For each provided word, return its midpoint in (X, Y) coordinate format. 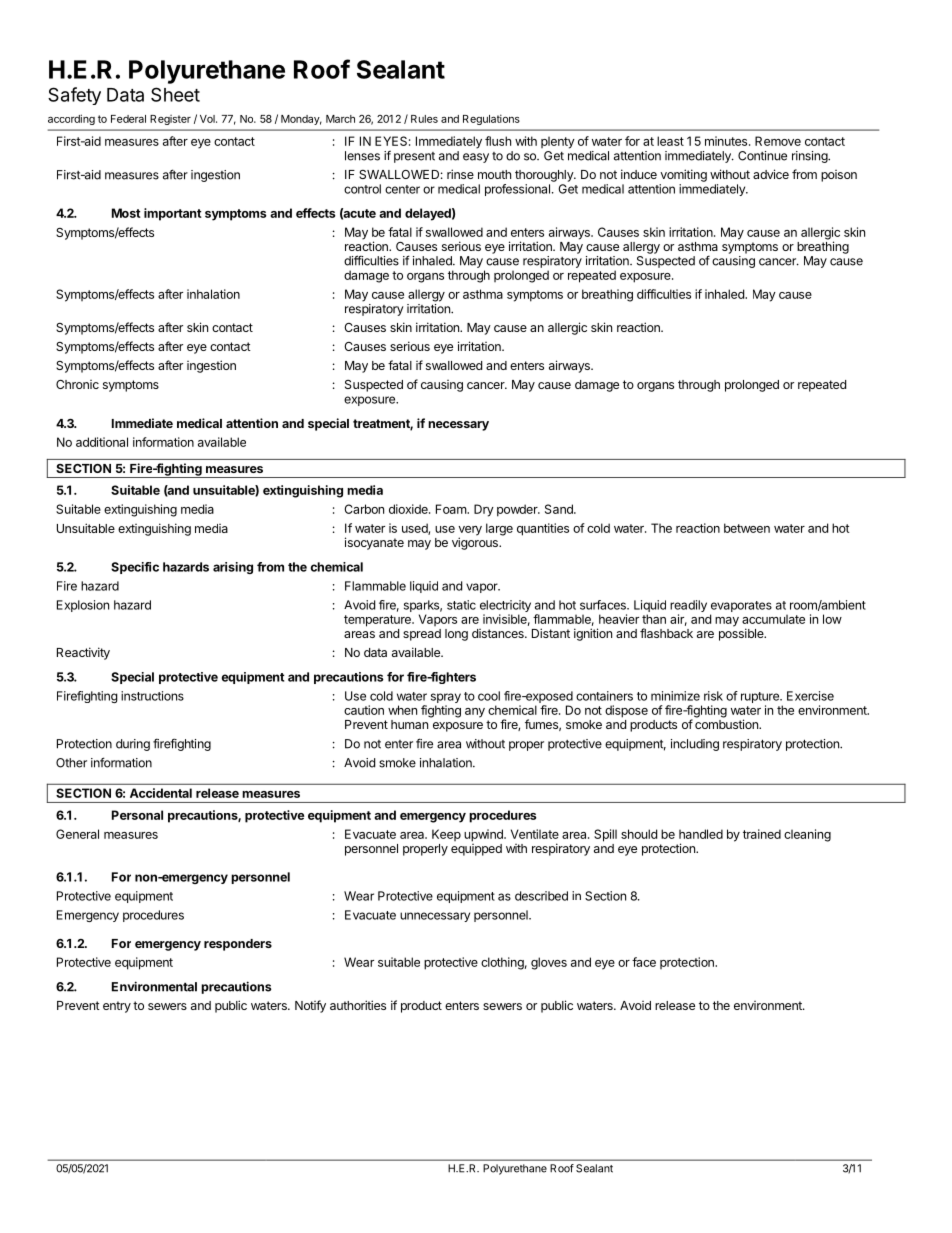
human (409, 724)
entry (117, 1007)
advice (771, 174)
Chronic (77, 384)
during (133, 745)
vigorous (476, 543)
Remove (778, 141)
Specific (135, 568)
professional (517, 190)
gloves (549, 963)
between (747, 528)
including (695, 745)
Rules (424, 119)
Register (170, 120)
